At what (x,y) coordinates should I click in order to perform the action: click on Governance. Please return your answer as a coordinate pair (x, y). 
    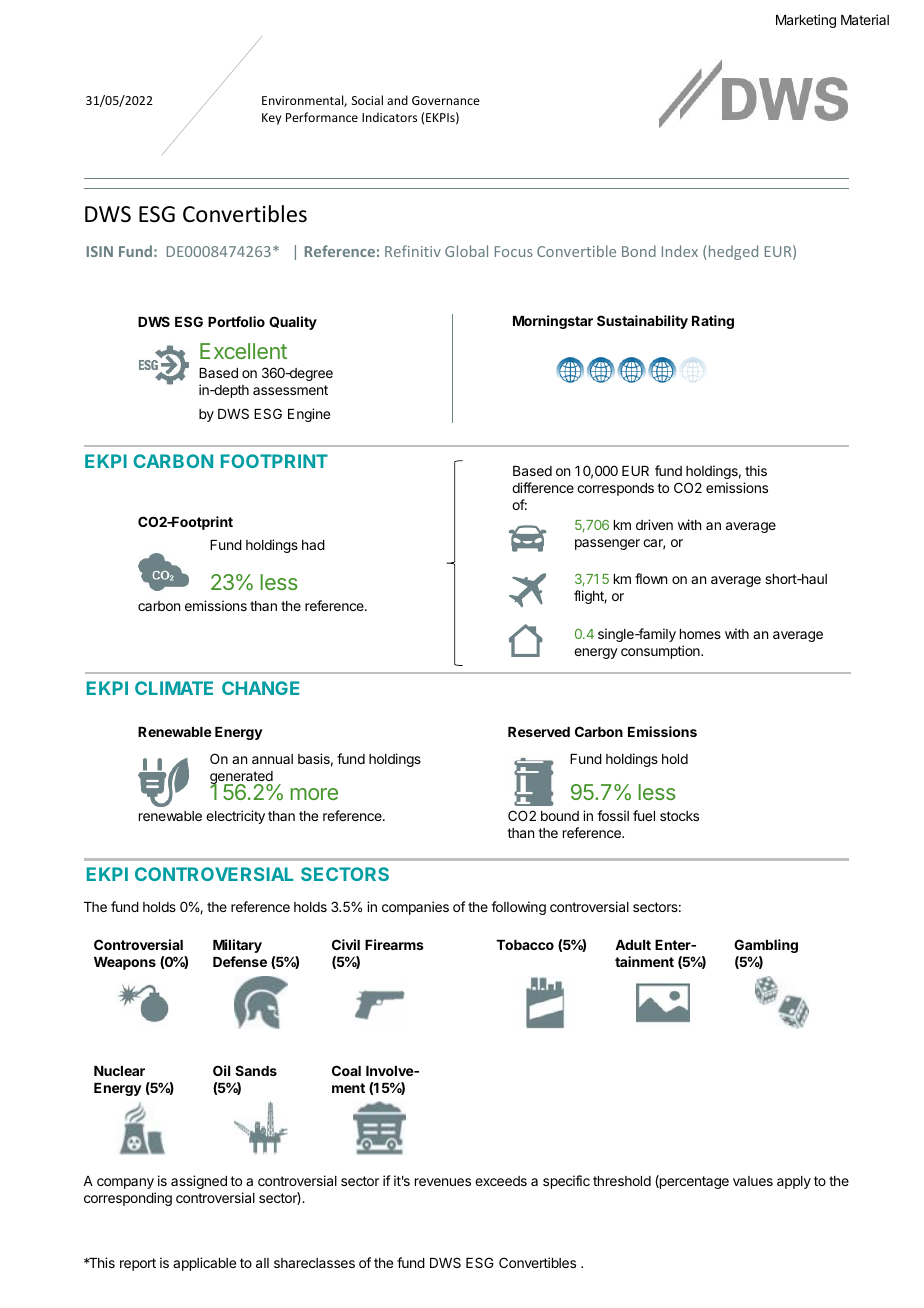
    Looking at the image, I should click on (446, 100).
